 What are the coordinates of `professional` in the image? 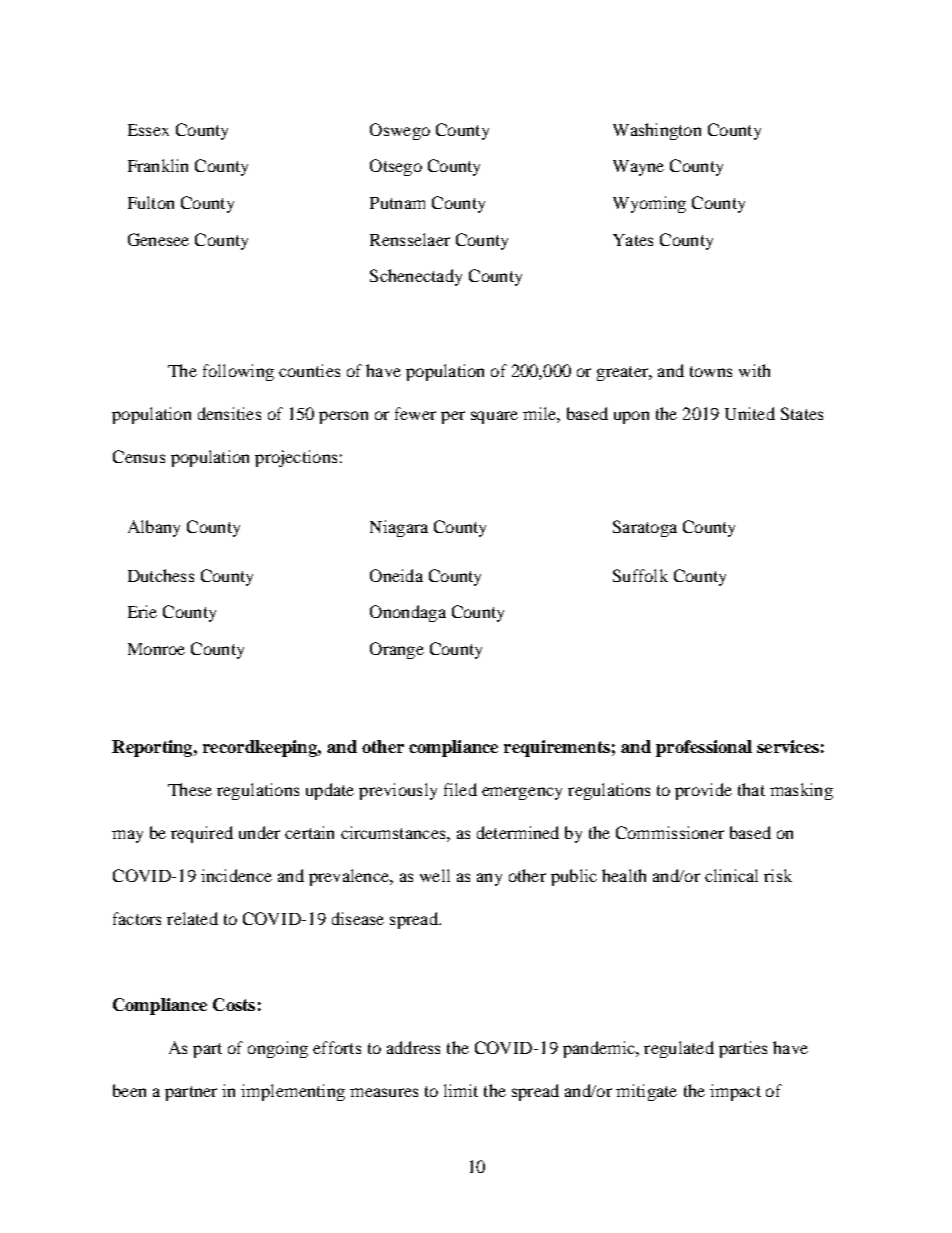 It's located at (704, 748).
